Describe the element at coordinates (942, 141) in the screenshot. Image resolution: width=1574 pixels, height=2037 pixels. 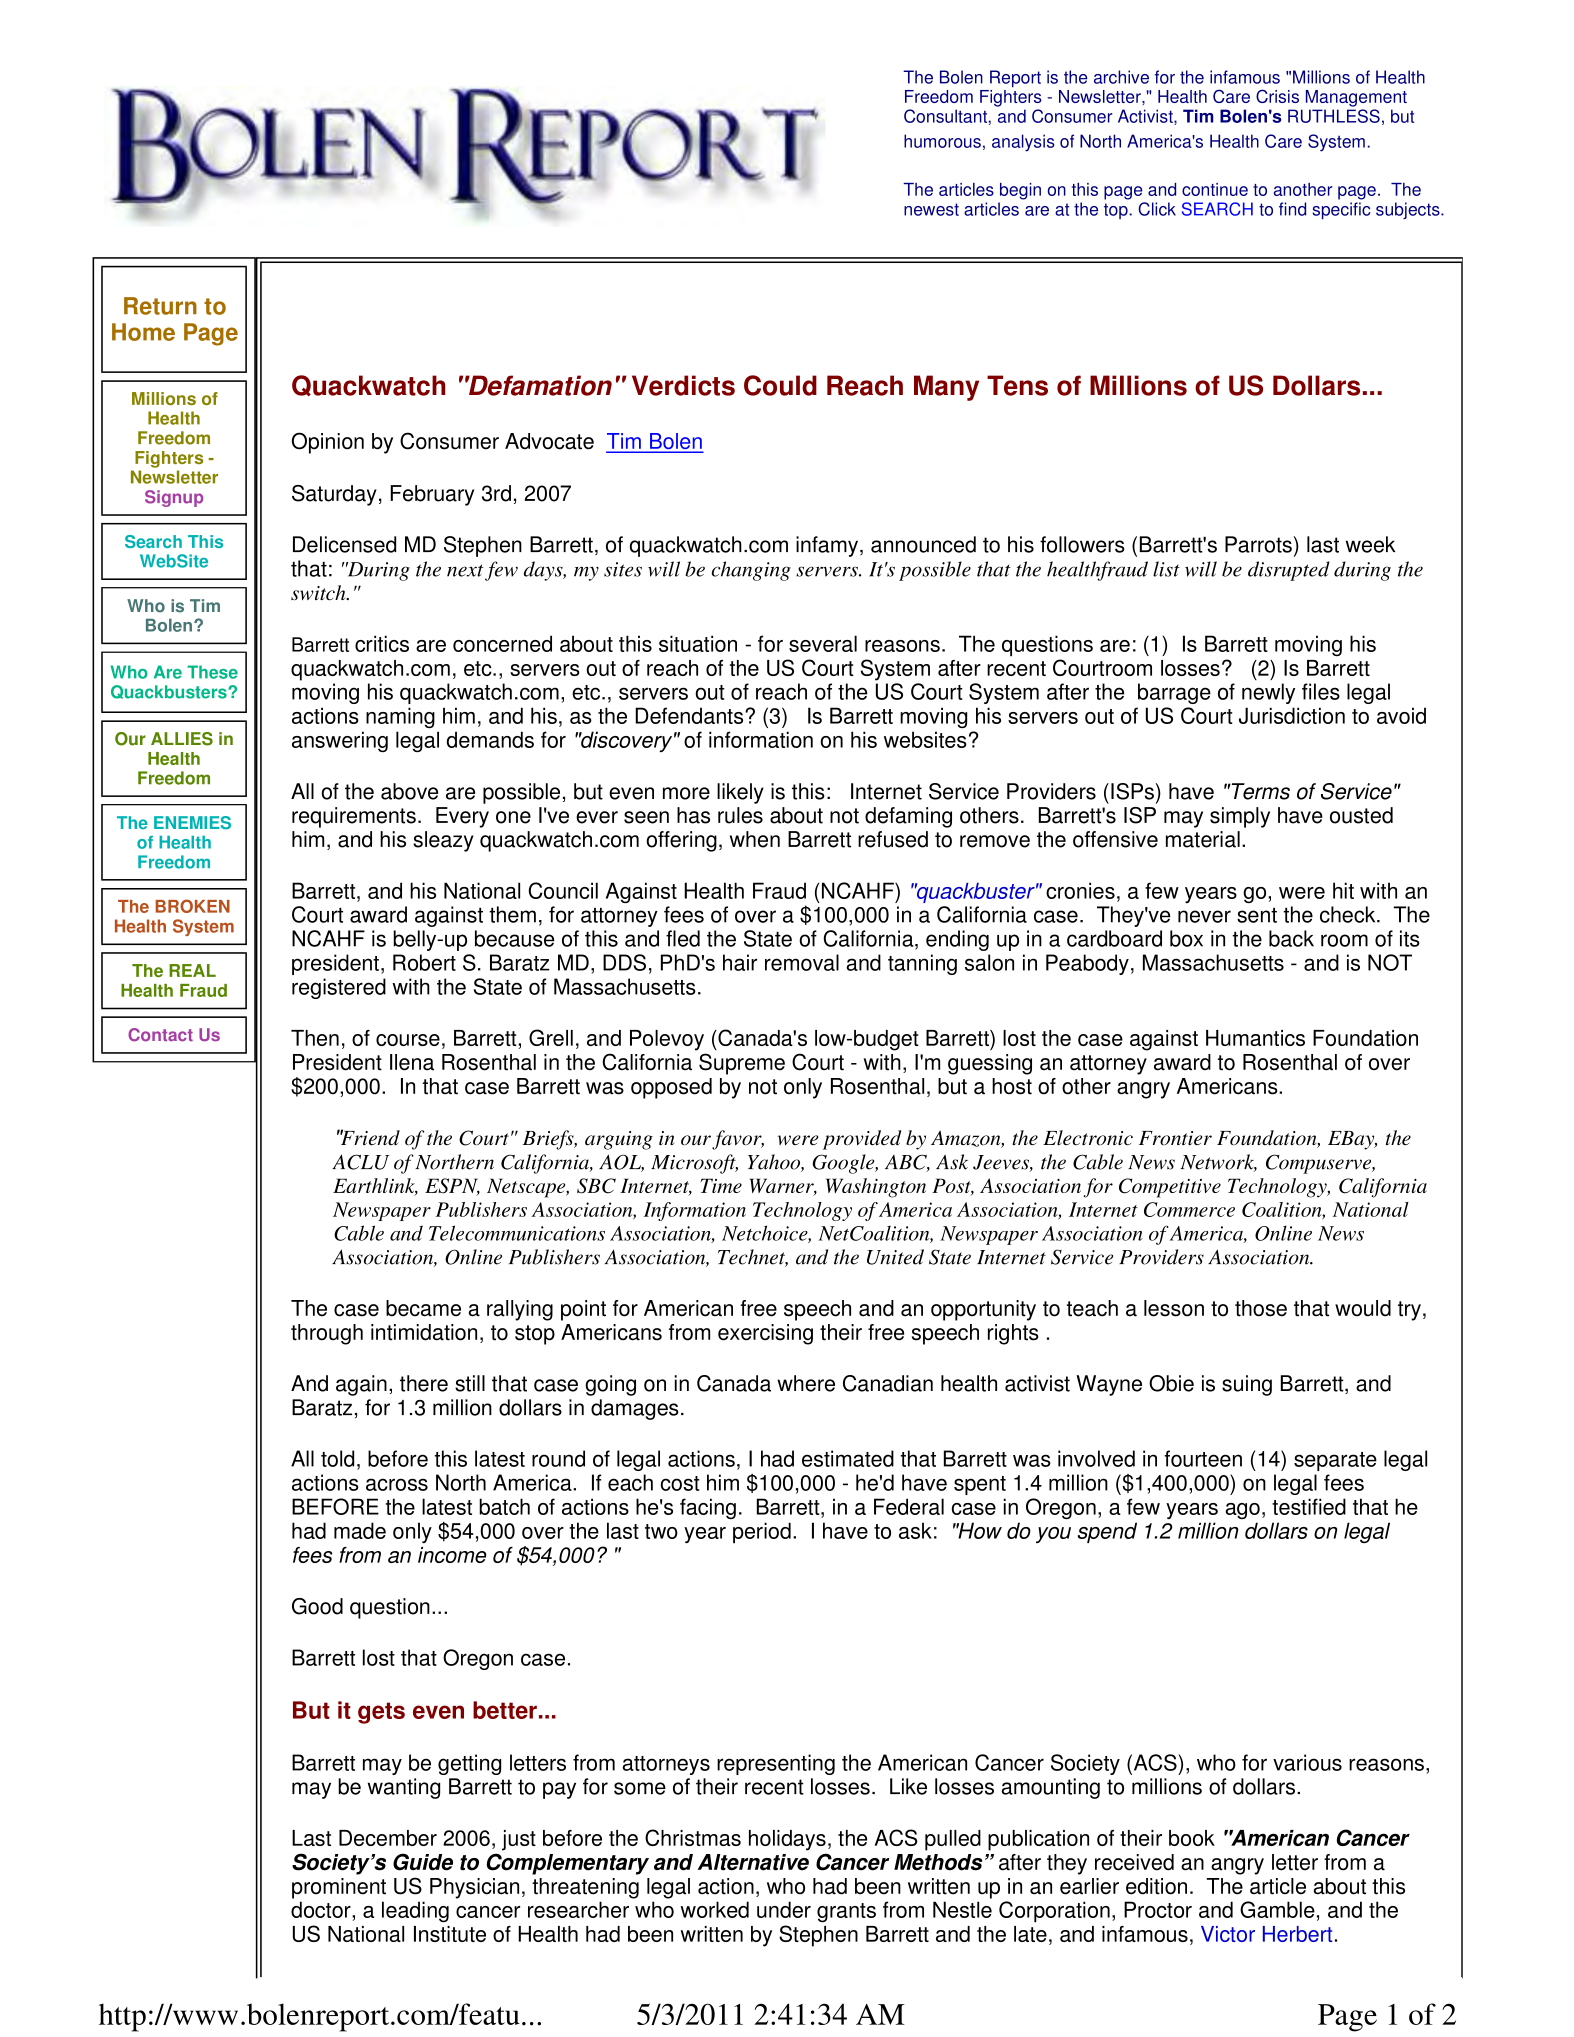
I see `humorous` at that location.
